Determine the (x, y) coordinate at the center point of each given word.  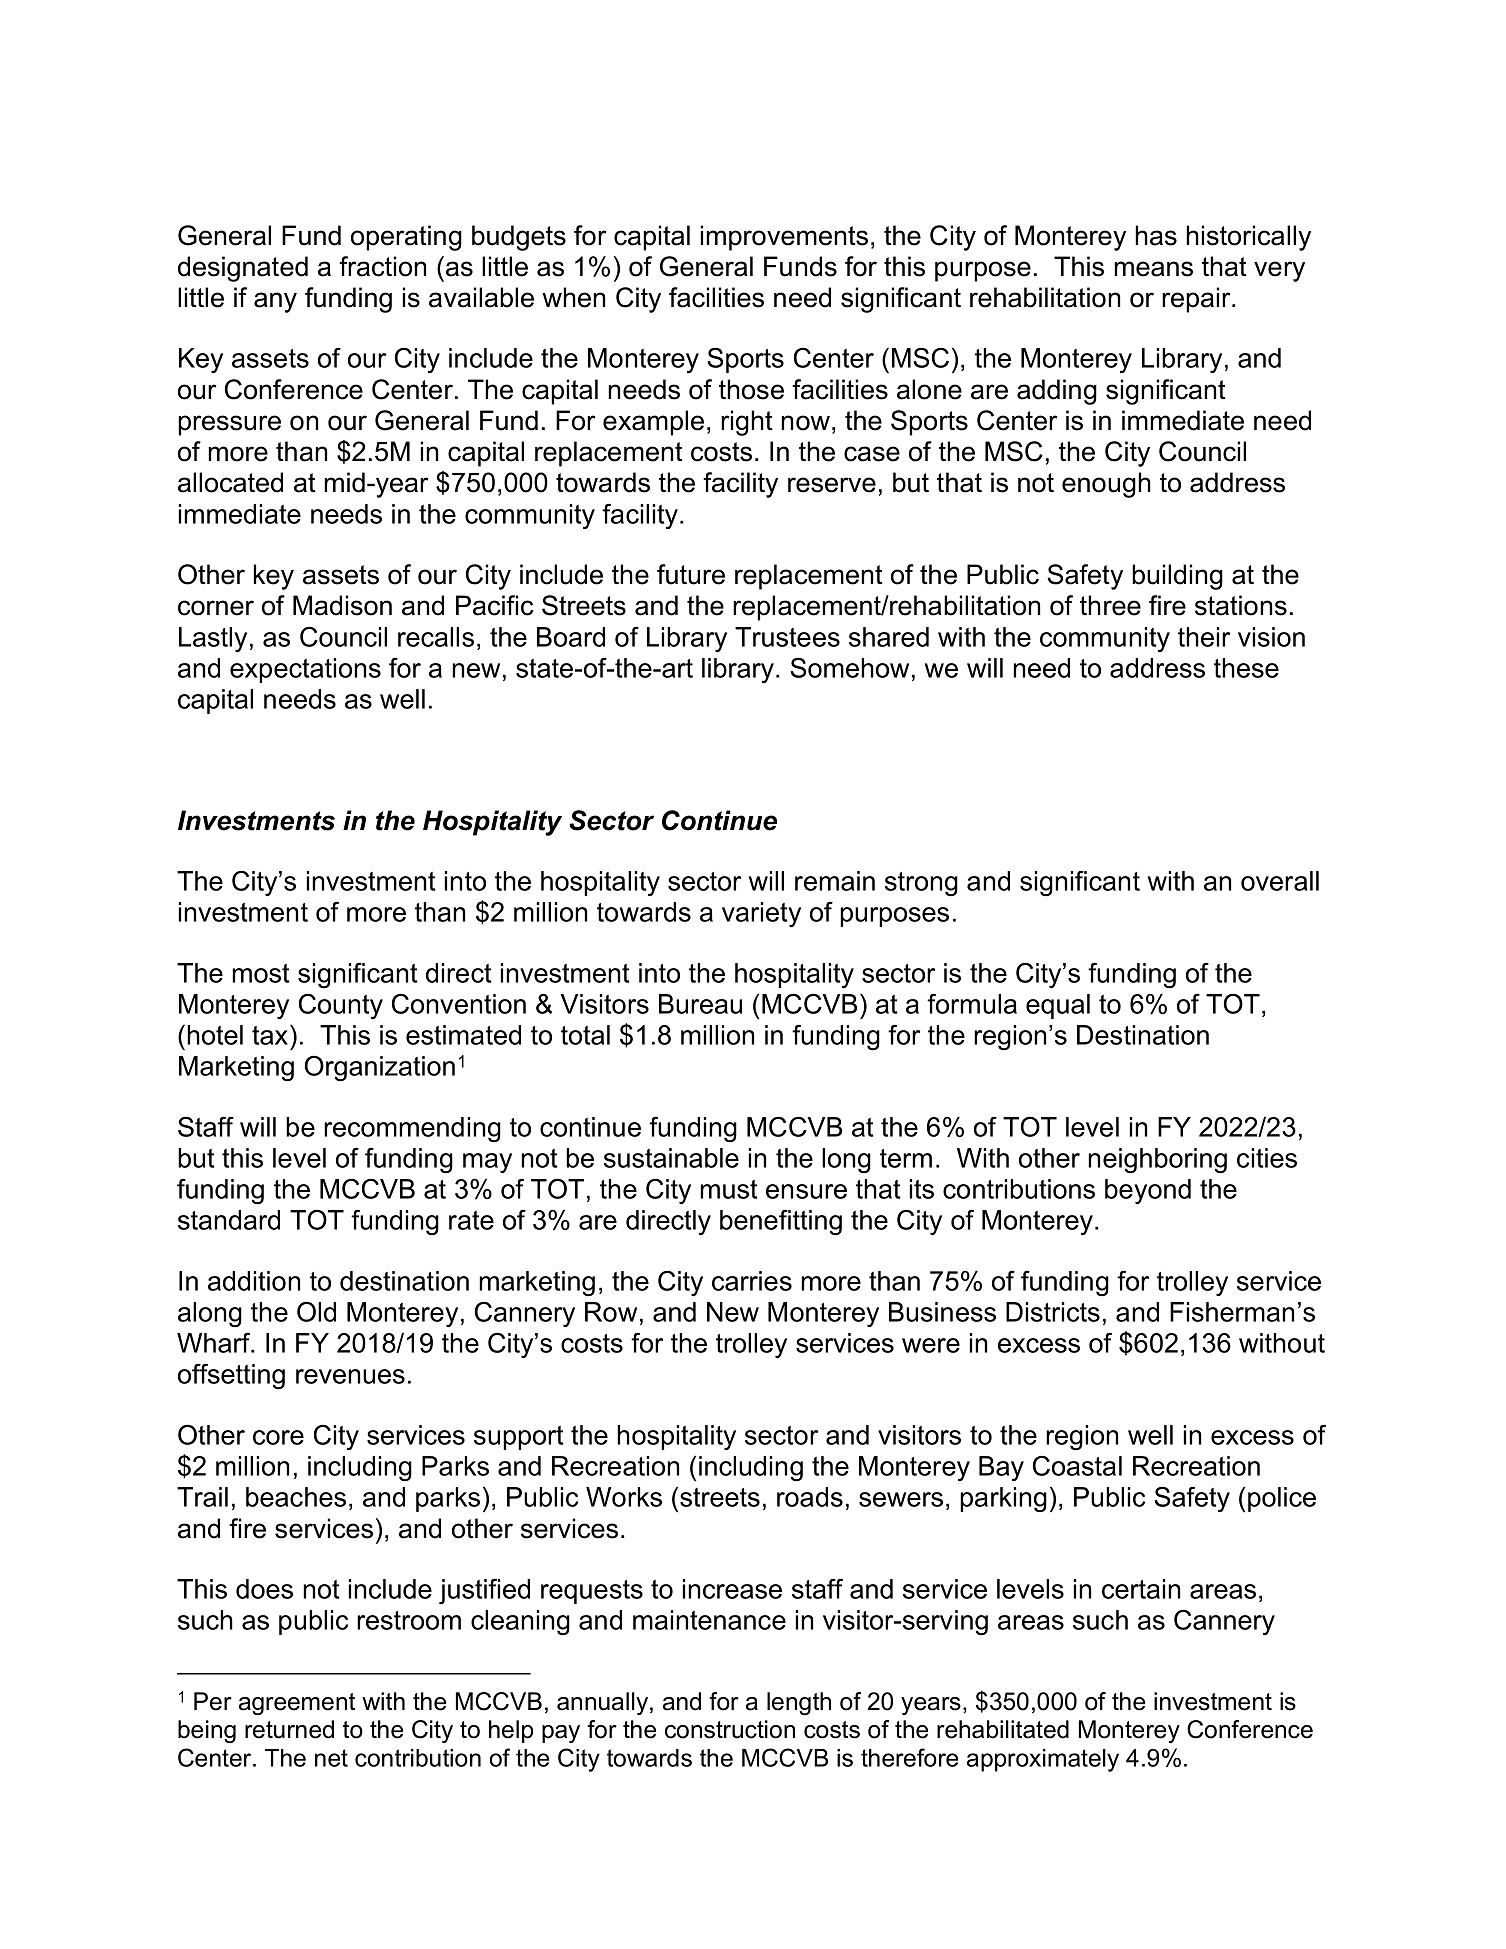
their (1204, 637)
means (1153, 269)
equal (1058, 1006)
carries (752, 1281)
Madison (342, 605)
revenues (350, 1376)
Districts (1053, 1312)
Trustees (787, 637)
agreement (297, 1704)
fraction (382, 266)
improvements (784, 238)
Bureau (700, 1004)
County (341, 1006)
